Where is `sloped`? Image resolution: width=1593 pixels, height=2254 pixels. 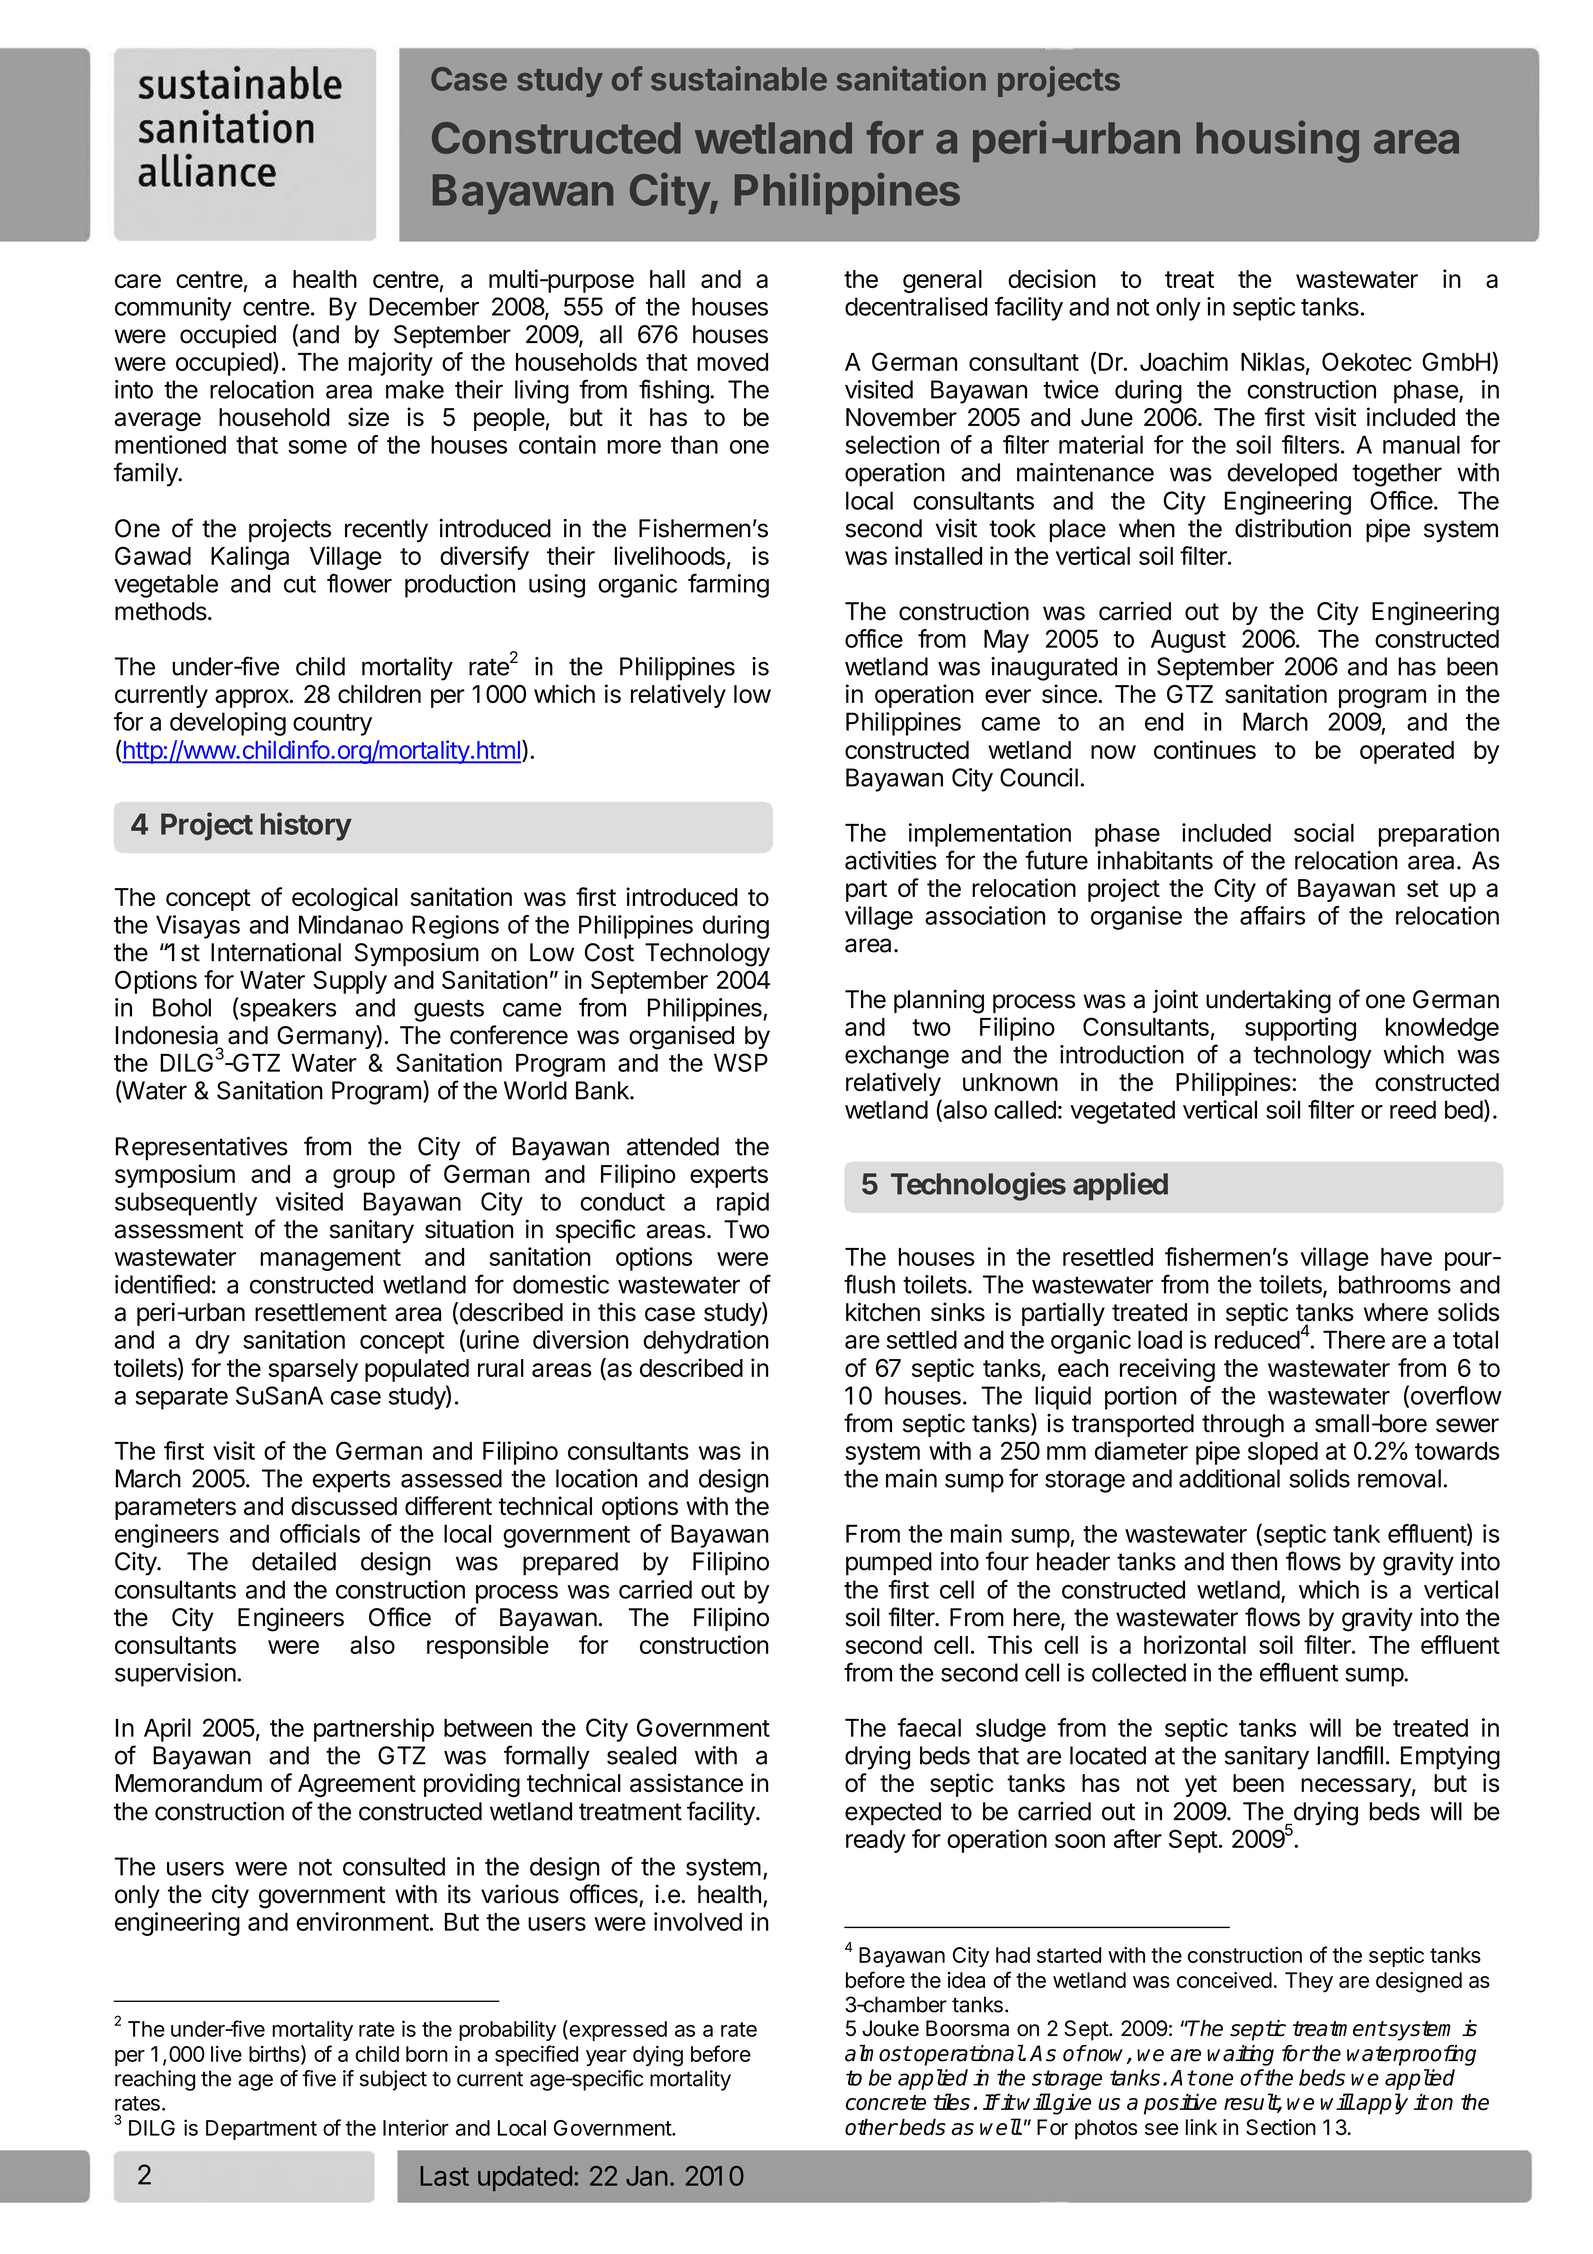
sloped is located at coordinates (1283, 1453).
